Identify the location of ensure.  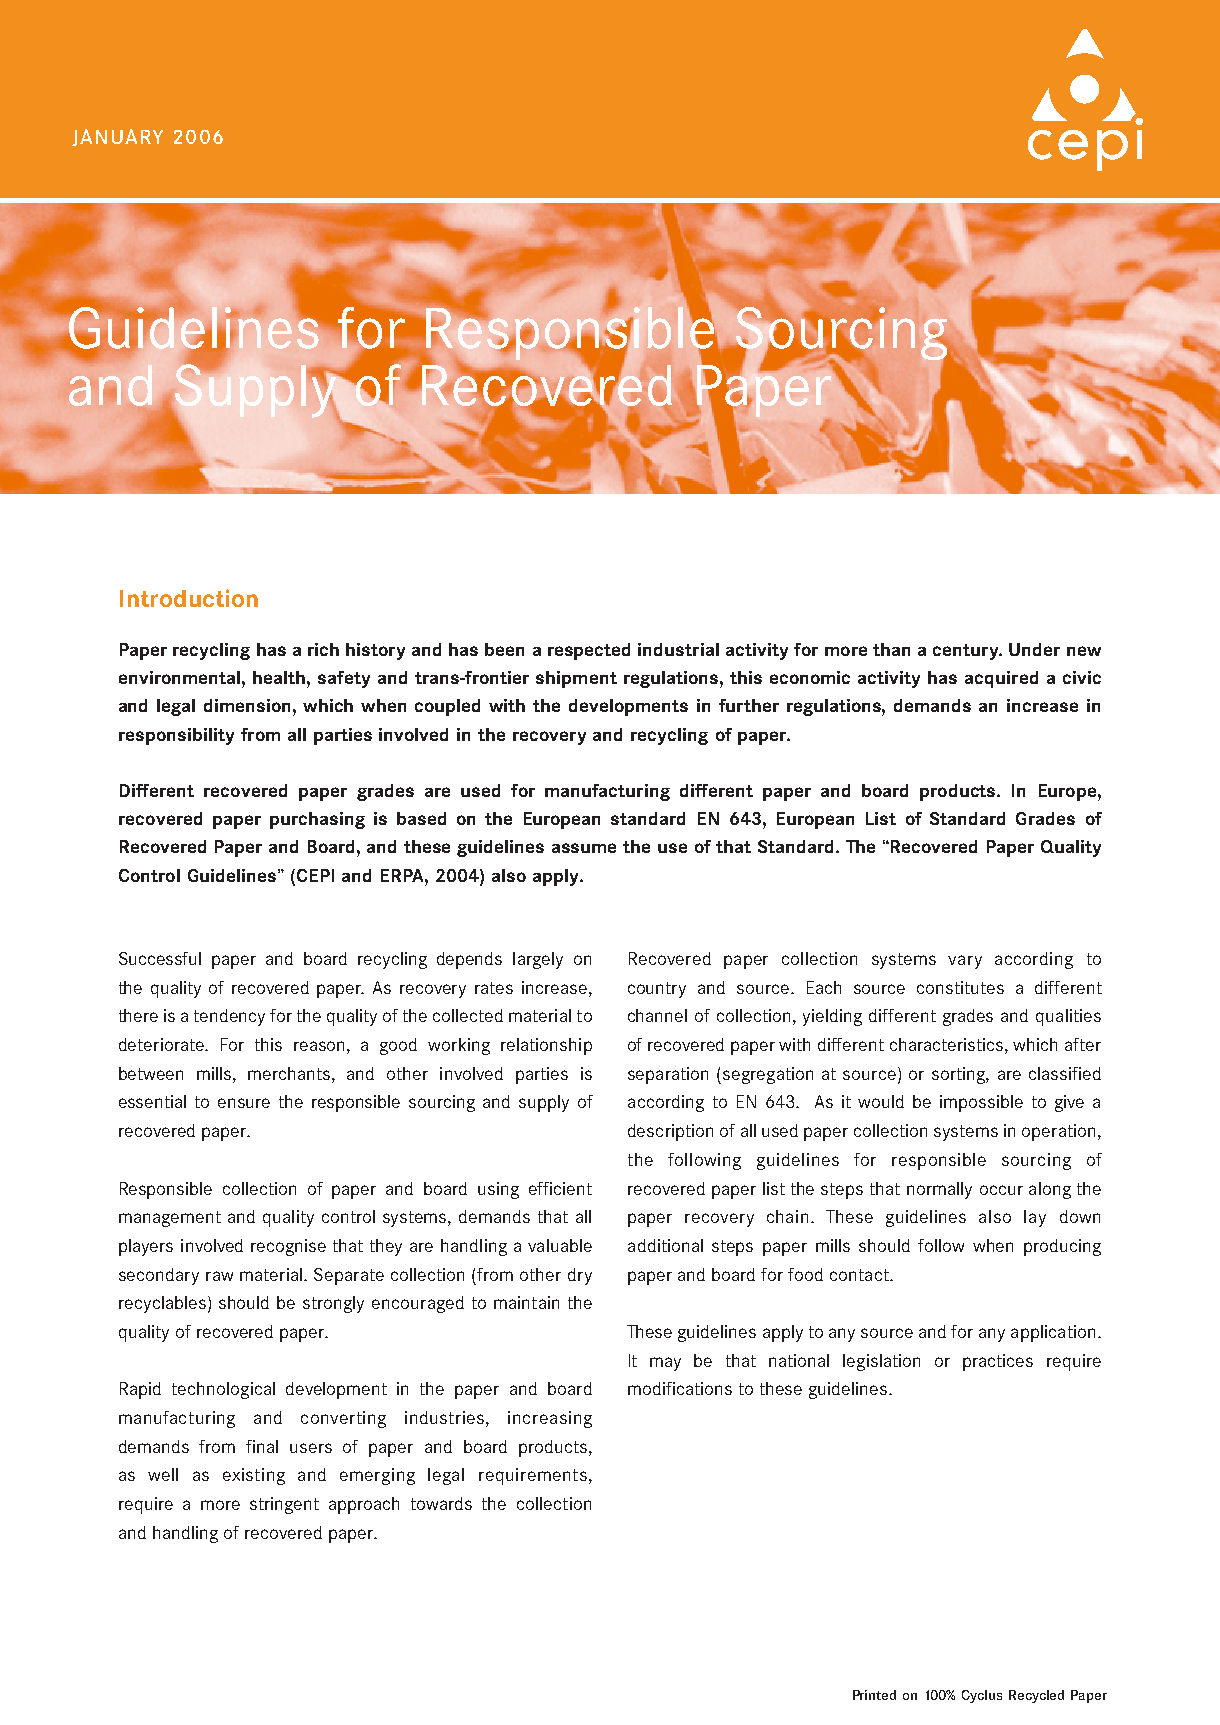
(244, 1103).
